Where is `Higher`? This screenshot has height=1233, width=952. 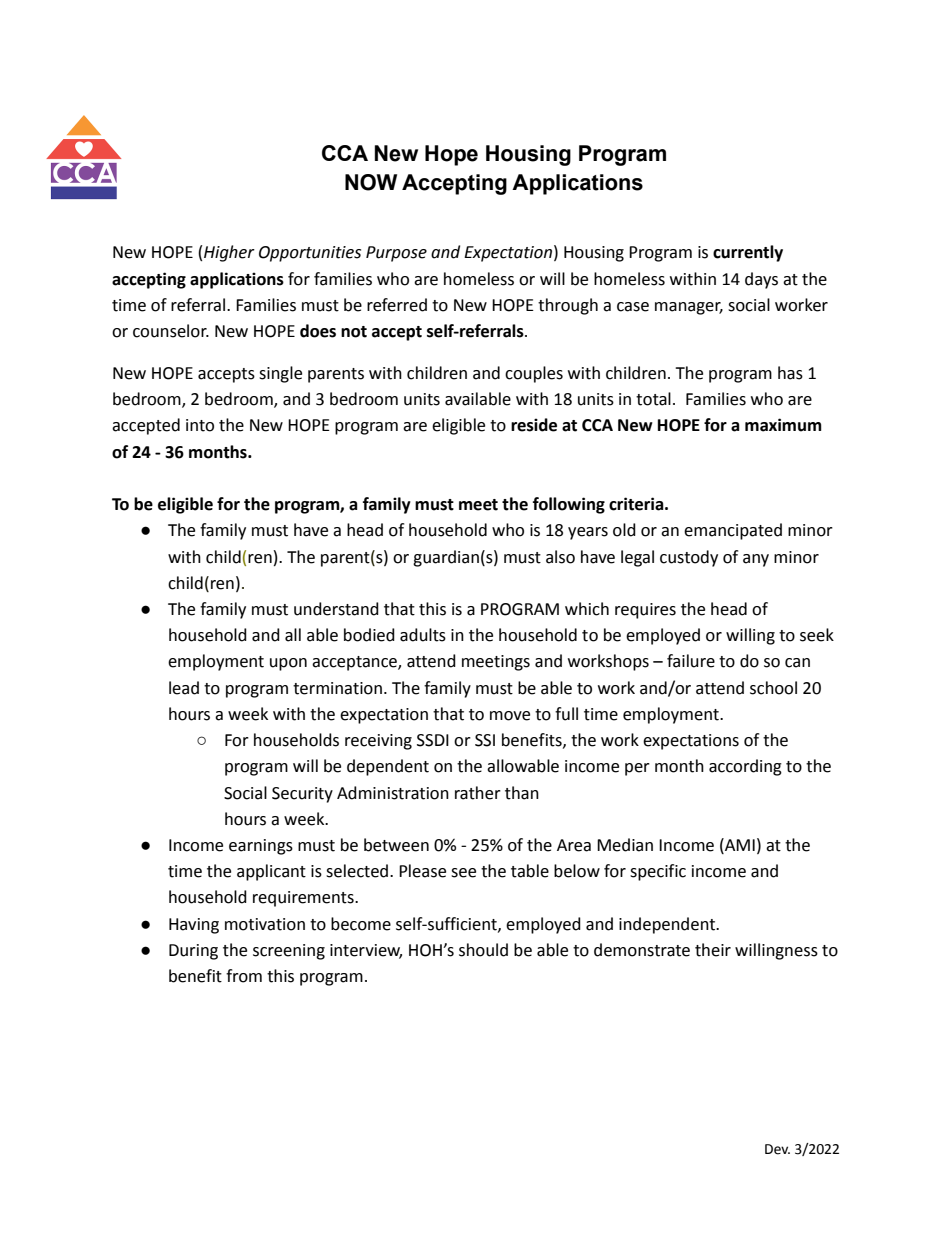 Higher is located at coordinates (229, 253).
